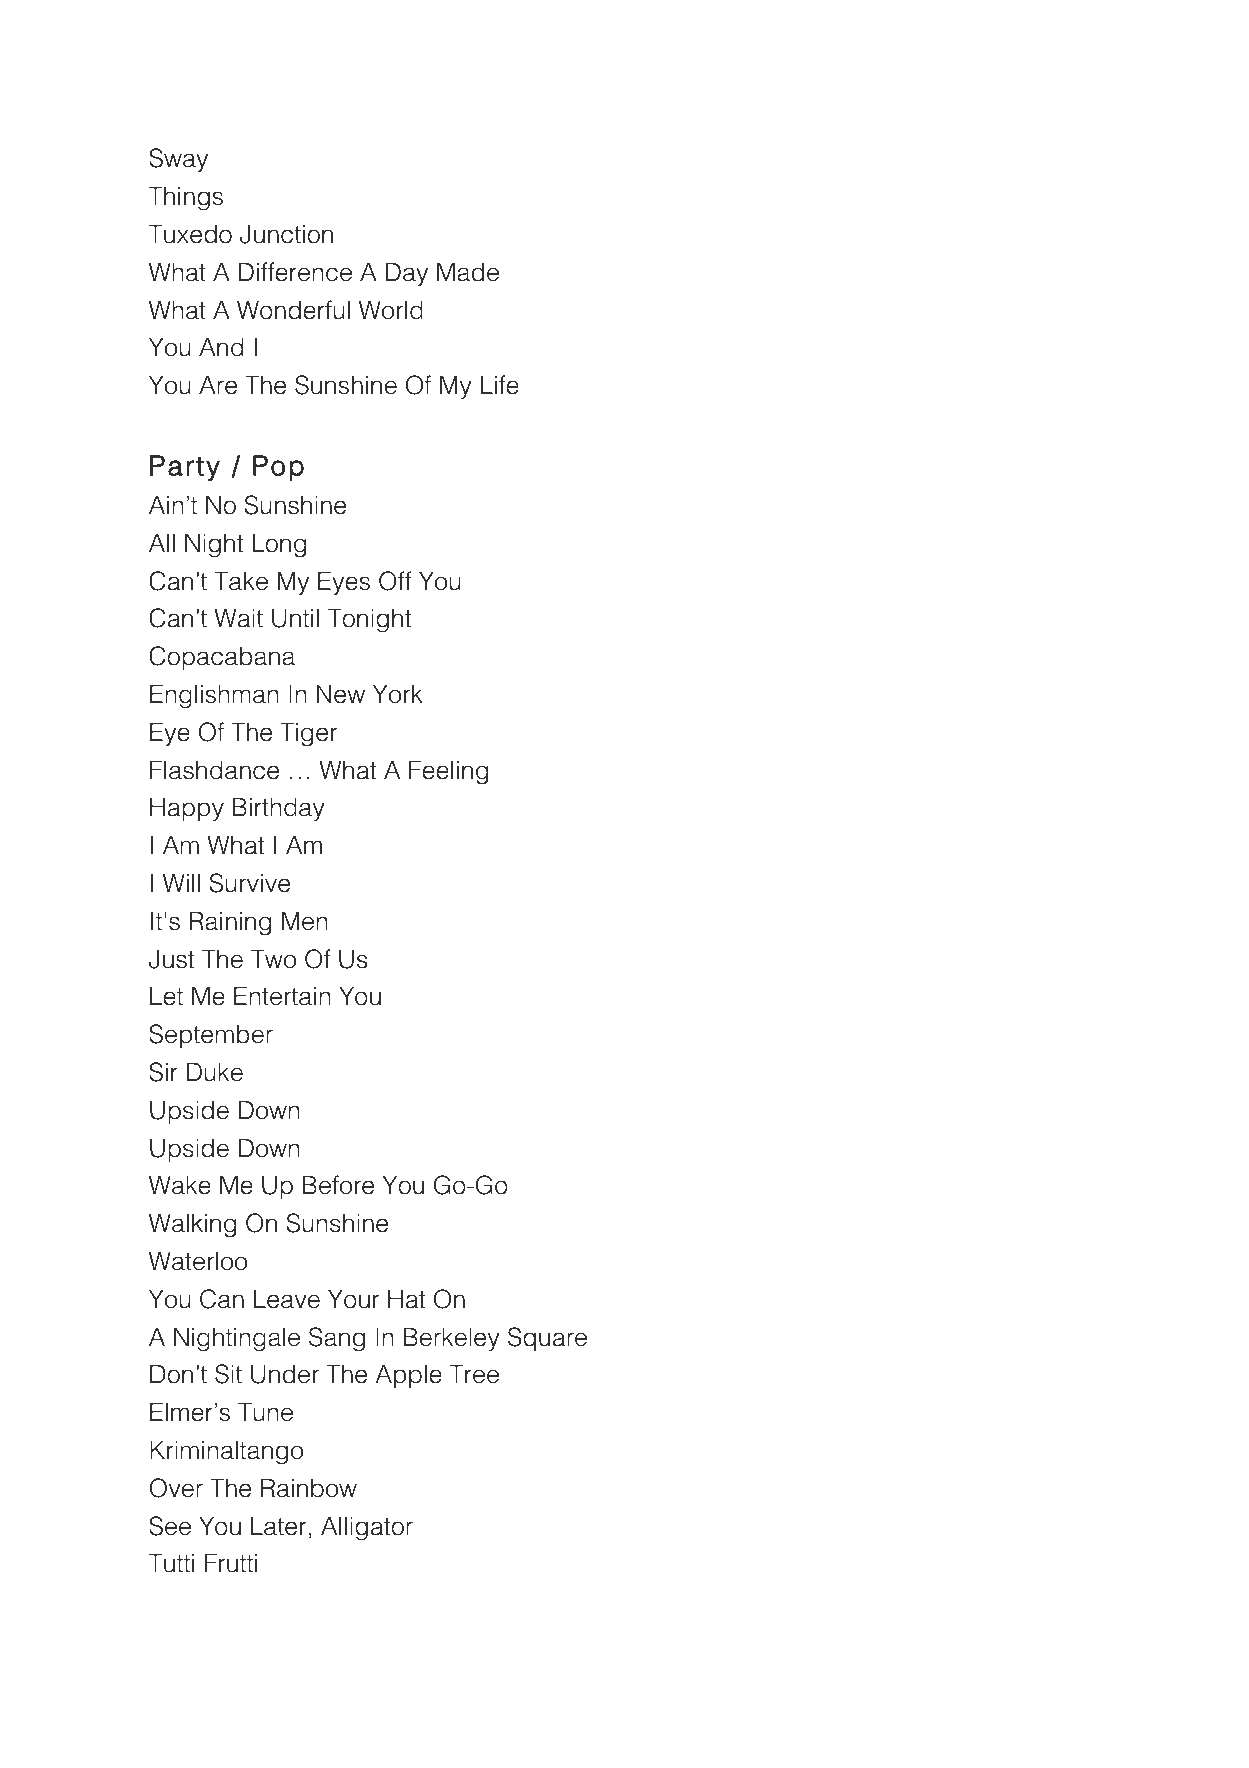 This screenshot has height=1768, width=1249. What do you see at coordinates (391, 310) in the screenshot?
I see `World` at bounding box center [391, 310].
